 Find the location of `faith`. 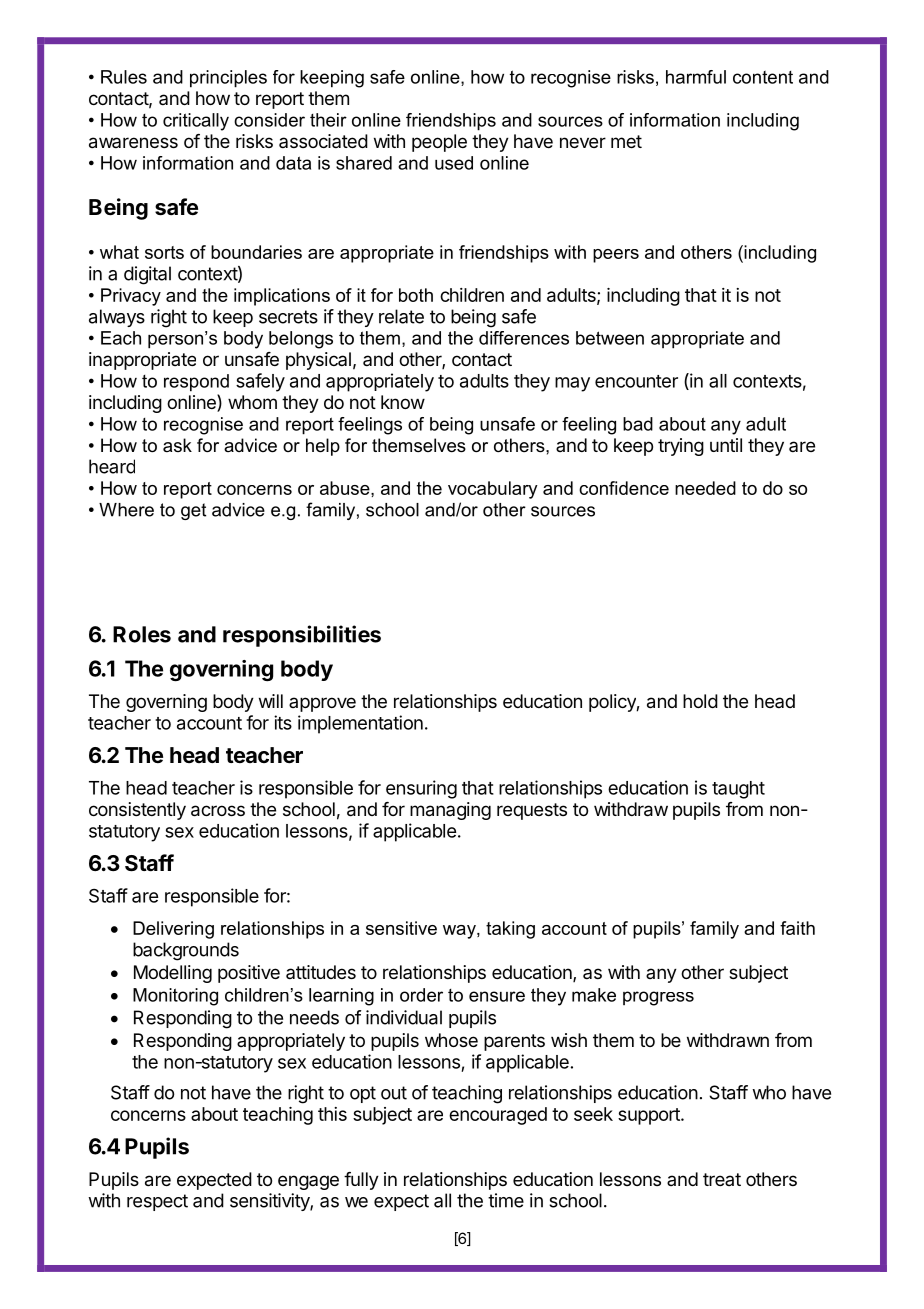

faith is located at coordinates (797, 928).
